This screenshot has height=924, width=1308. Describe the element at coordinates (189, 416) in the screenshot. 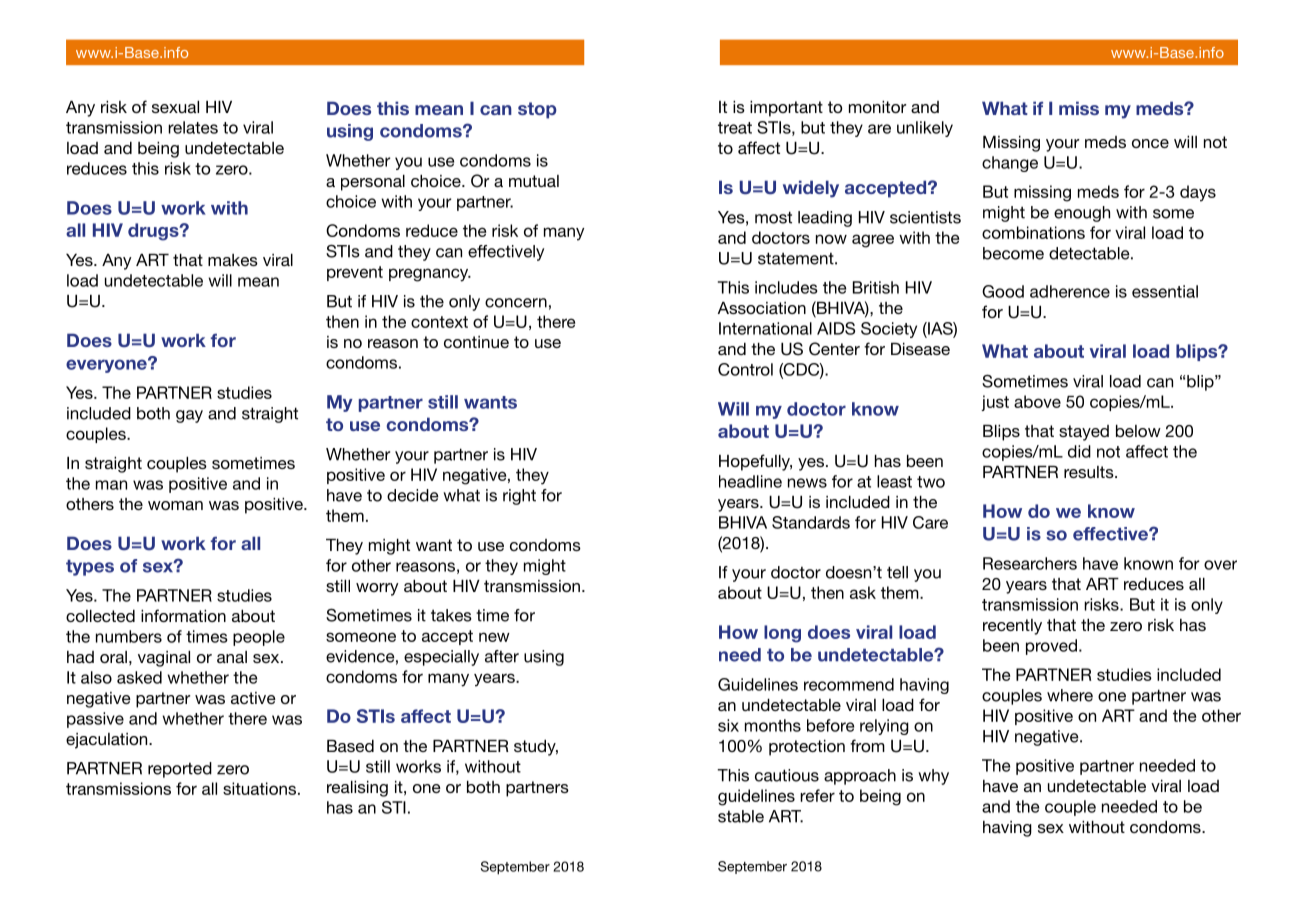

I see `gay` at that location.
